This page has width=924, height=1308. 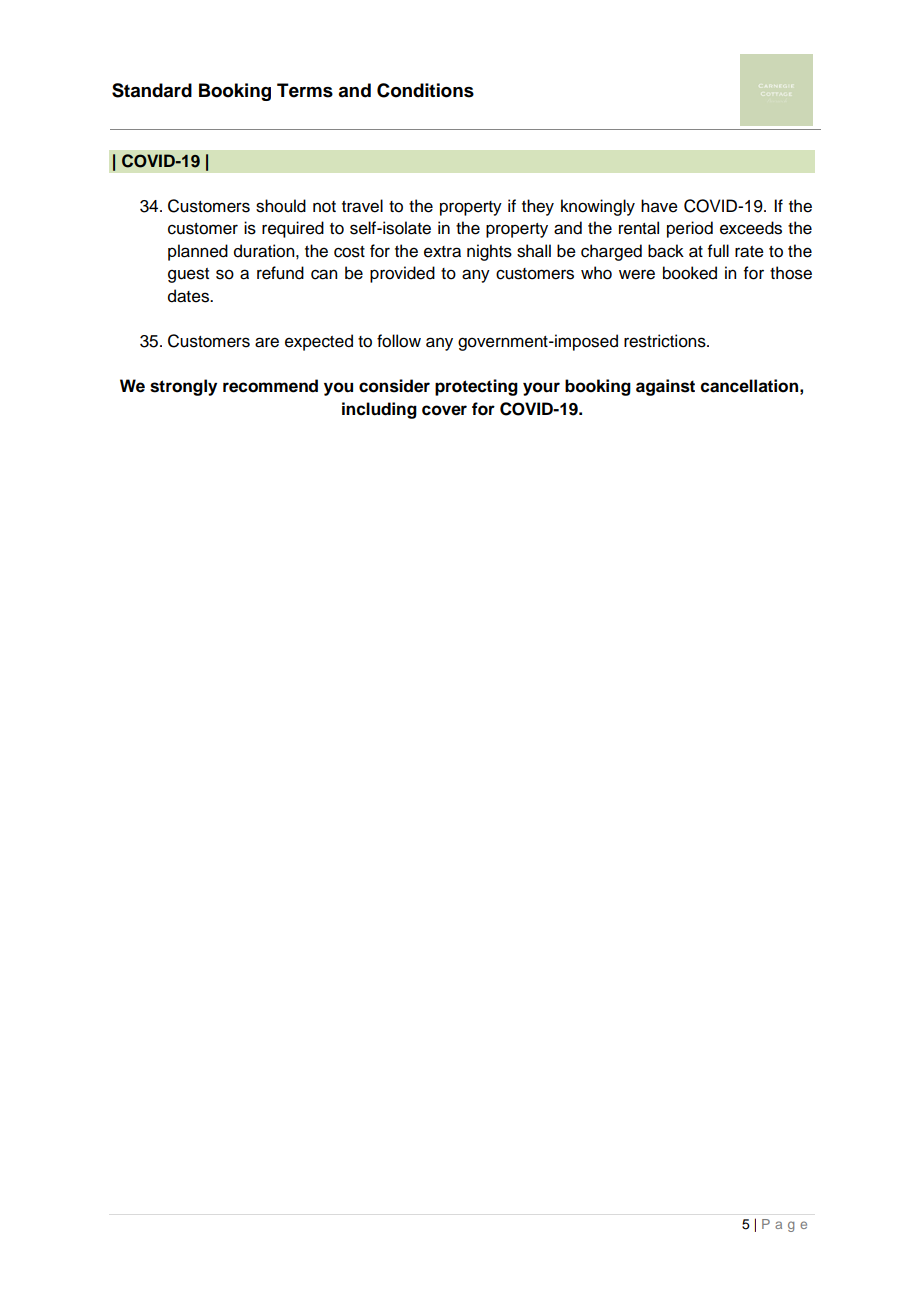 I want to click on nights, so click(x=489, y=252).
